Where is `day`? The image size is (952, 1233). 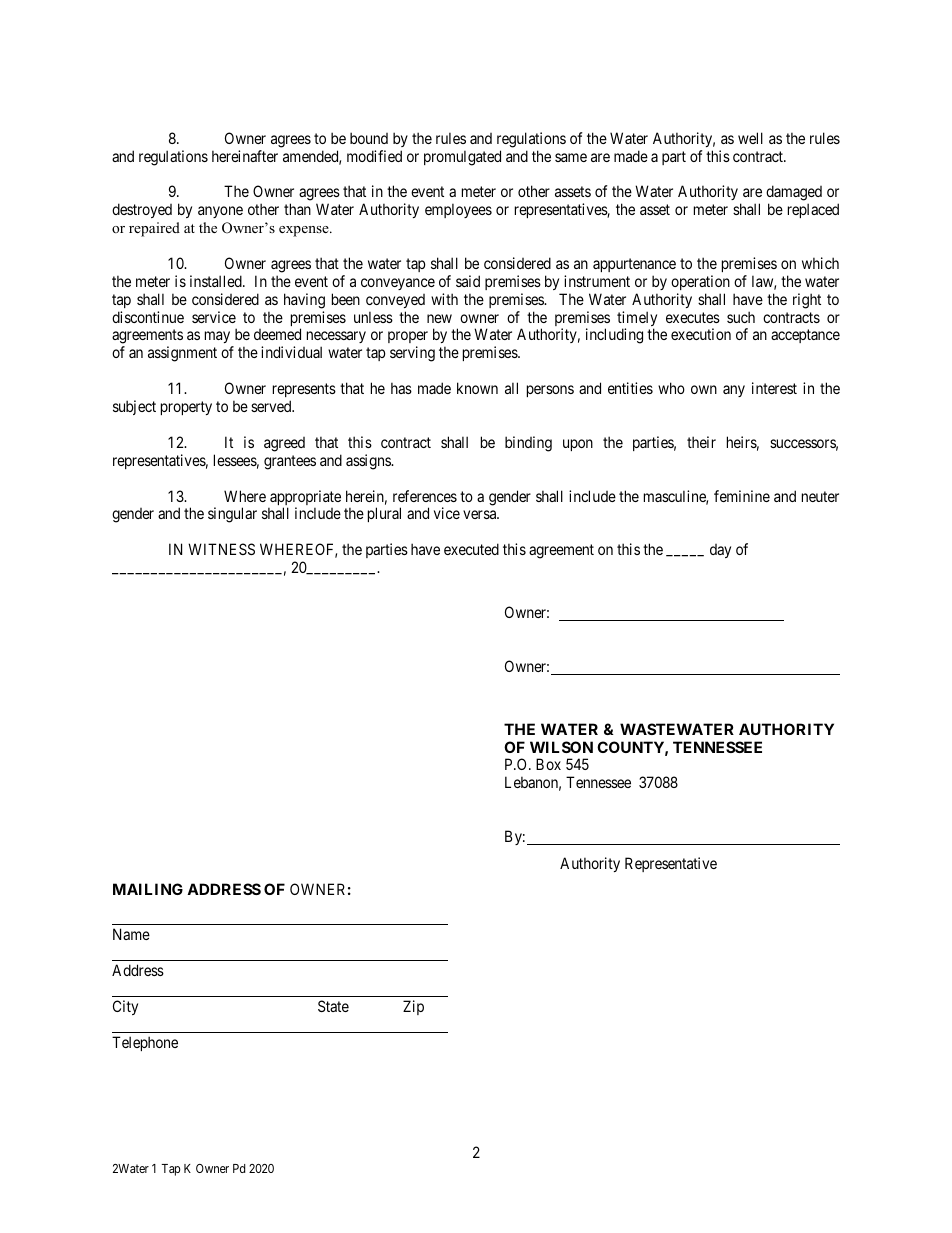 day is located at coordinates (720, 551).
